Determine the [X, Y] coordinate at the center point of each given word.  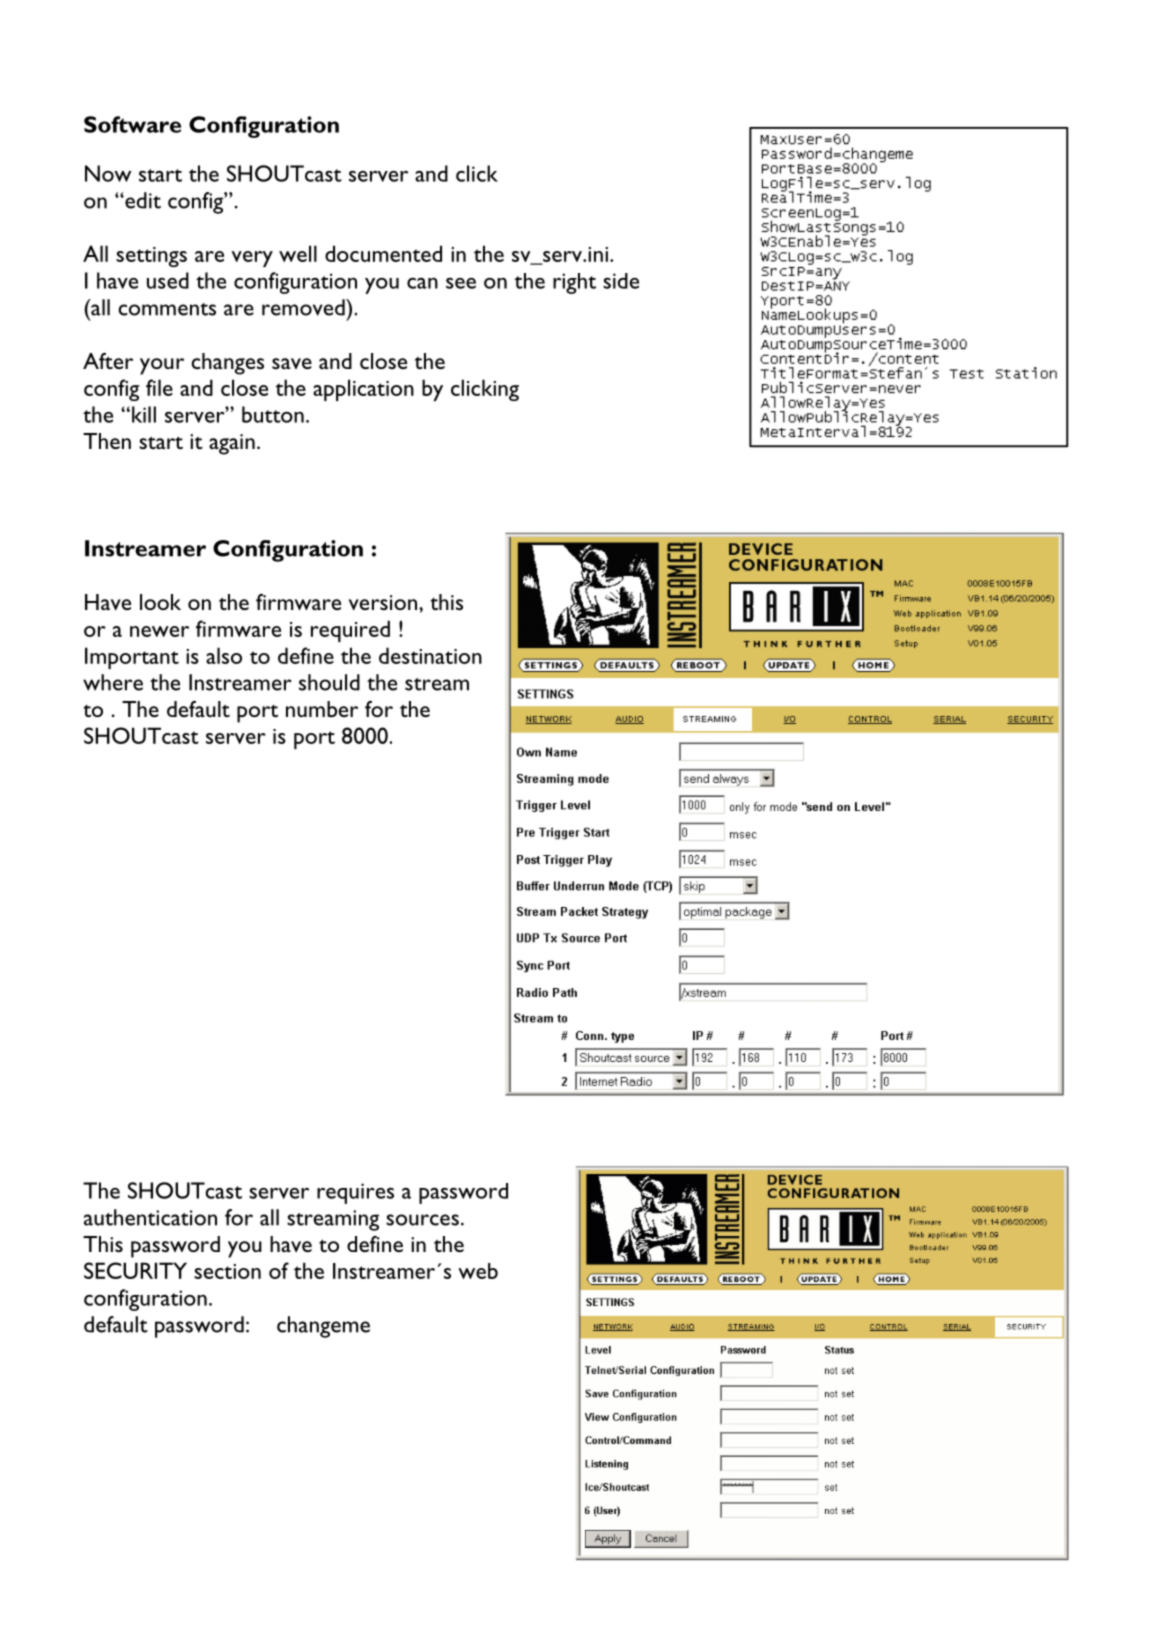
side [621, 281]
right [574, 283]
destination [430, 655]
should [329, 682]
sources [422, 1220]
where [113, 682]
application [363, 390]
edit [142, 200]
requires [355, 1193]
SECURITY [135, 1270]
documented [383, 253]
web [478, 1271]
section [227, 1271]
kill [144, 414]
